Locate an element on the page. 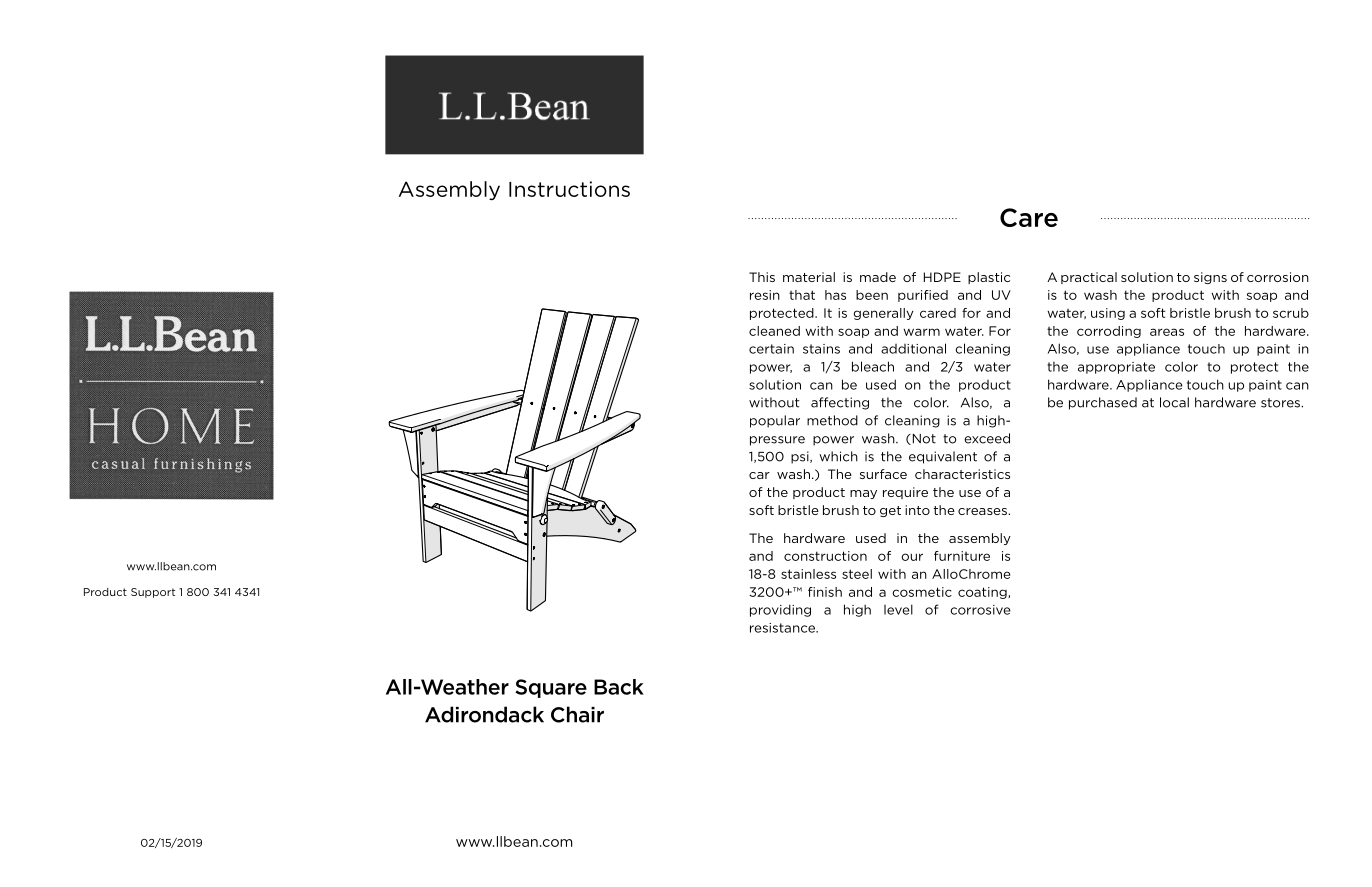 The image size is (1372, 887). Adirondack is located at coordinates (484, 714).
